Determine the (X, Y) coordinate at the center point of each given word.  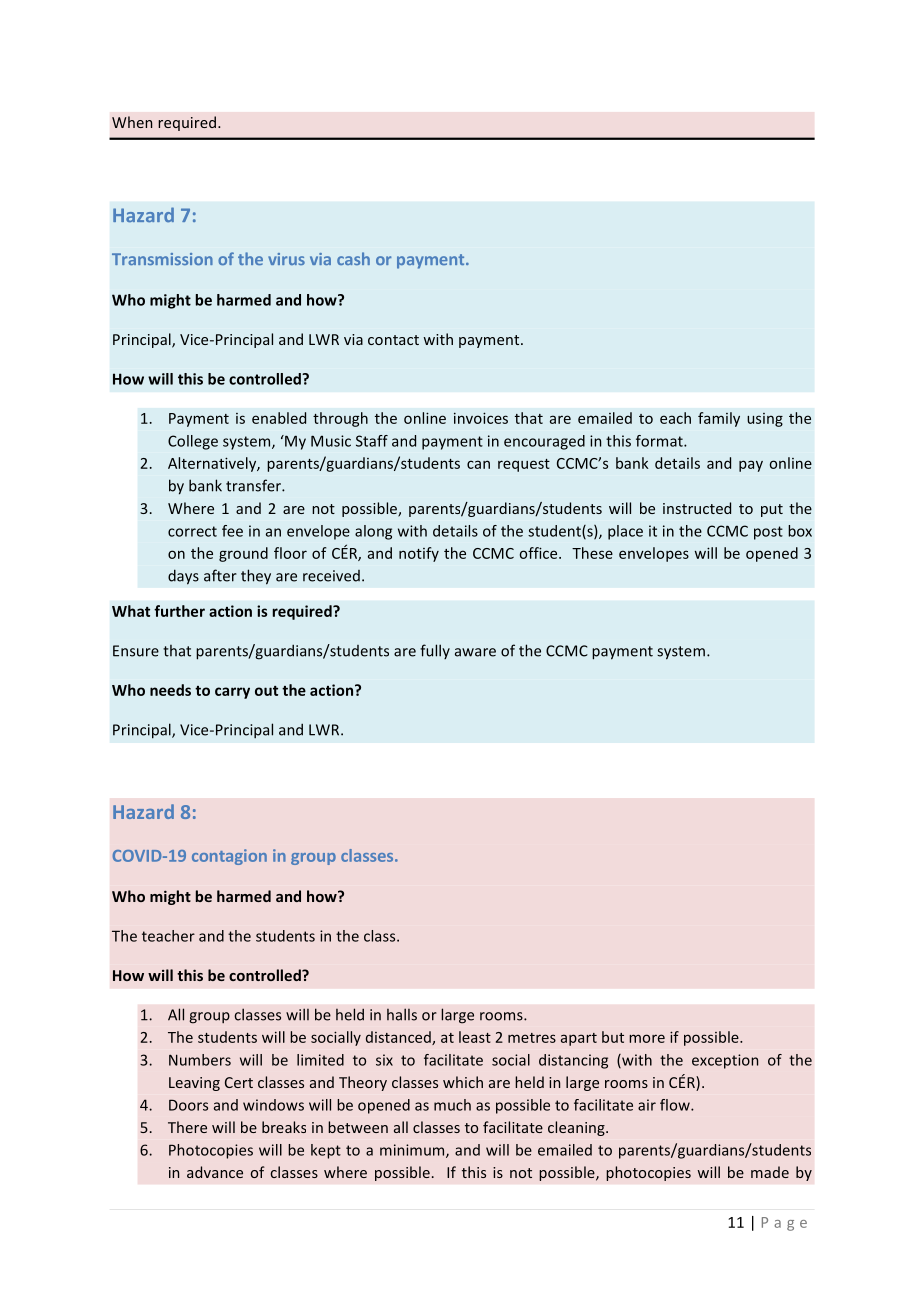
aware (475, 652)
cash (353, 258)
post (768, 533)
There (187, 1127)
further (179, 611)
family (719, 419)
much (452, 1105)
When (132, 122)
